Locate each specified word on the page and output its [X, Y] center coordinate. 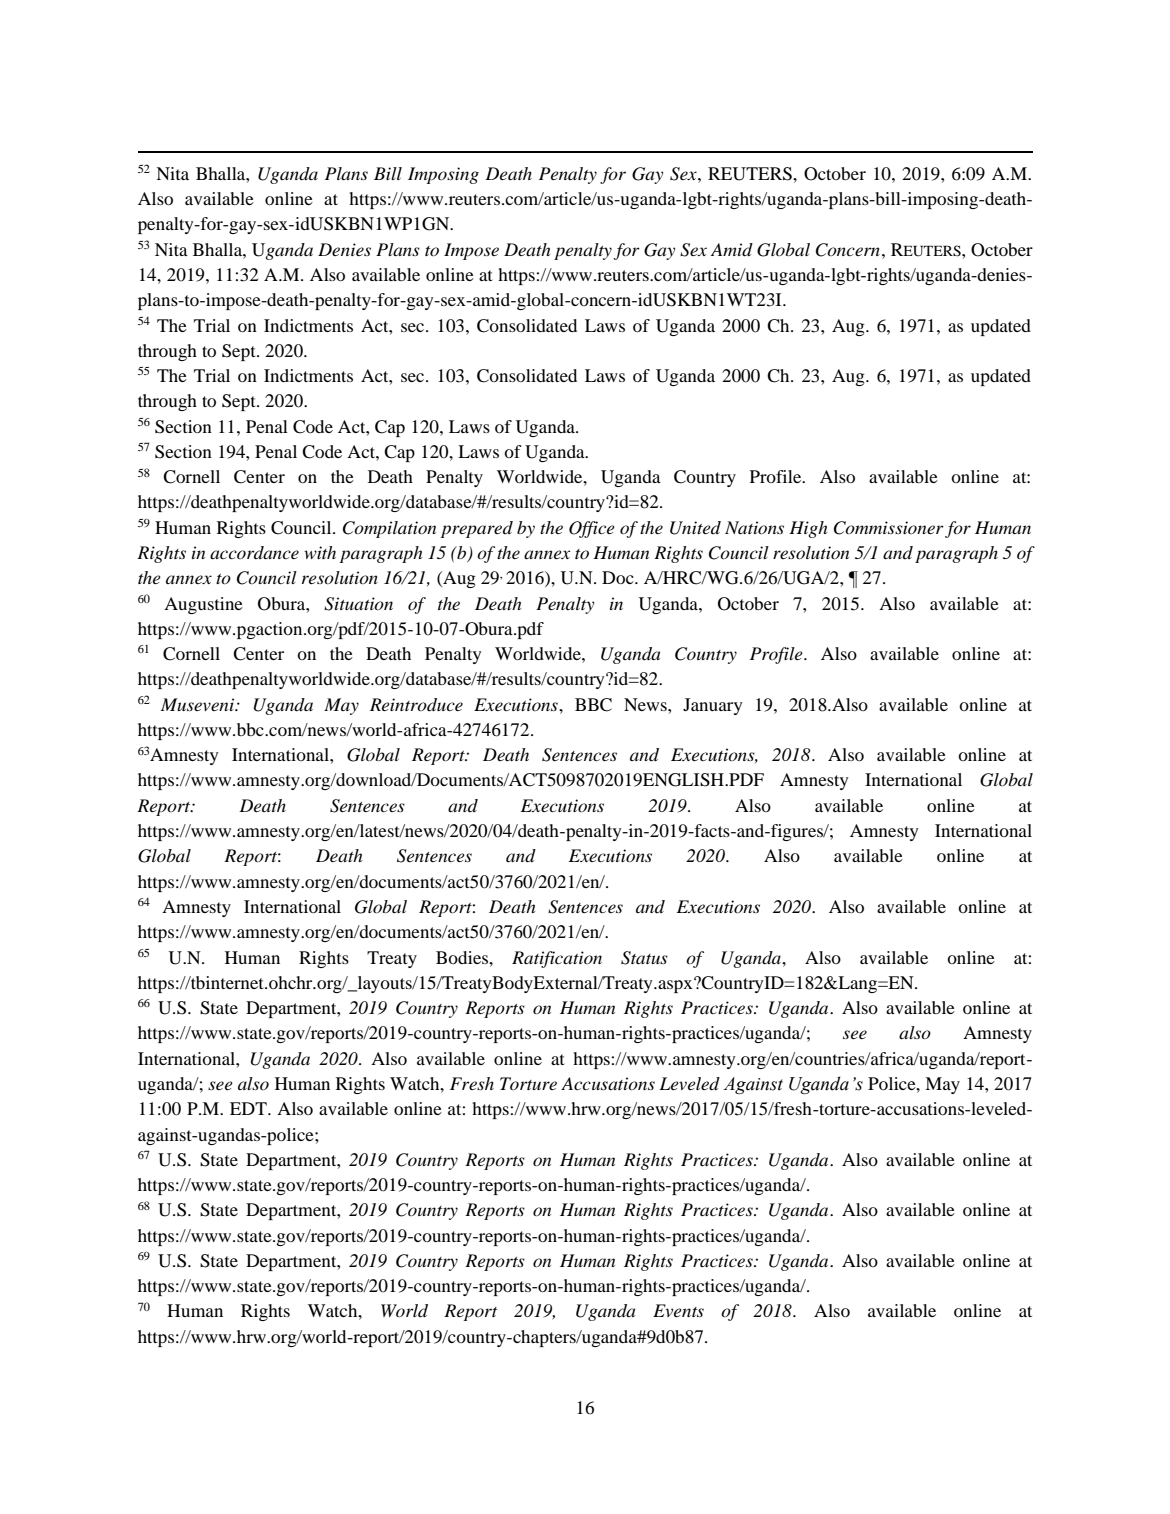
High [808, 529]
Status [644, 958]
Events [678, 1310]
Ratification [557, 959]
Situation [358, 604]
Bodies [463, 957]
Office [592, 529]
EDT [249, 1108]
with [320, 552]
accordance [254, 552]
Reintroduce [416, 705]
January [713, 706]
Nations [754, 527]
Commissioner [889, 528]
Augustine [203, 605]
